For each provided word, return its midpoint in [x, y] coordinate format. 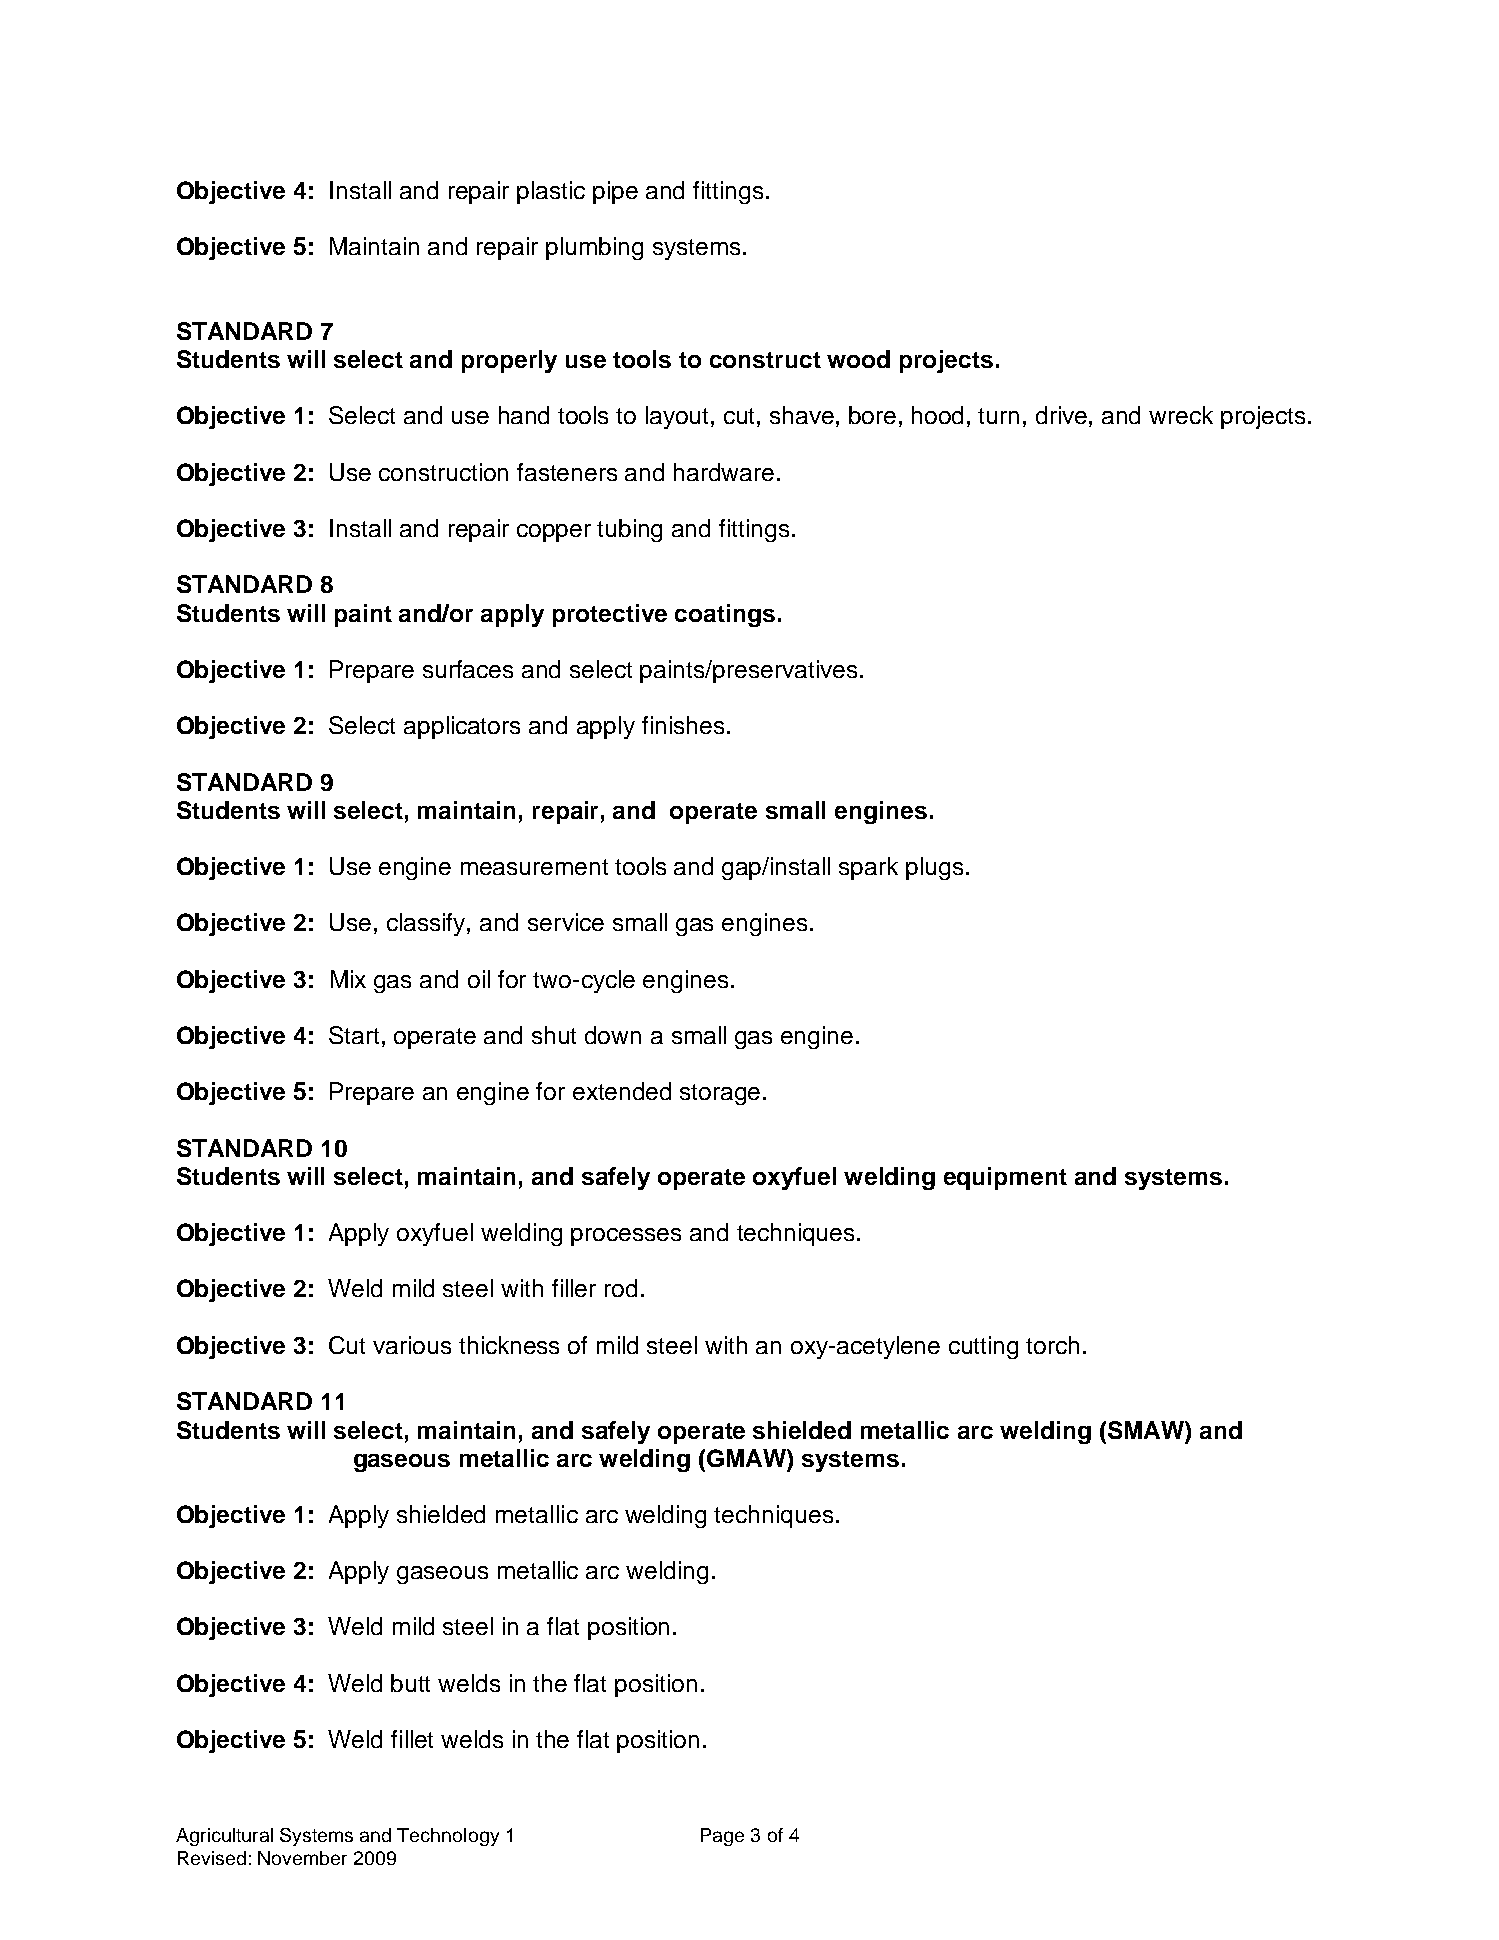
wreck [1181, 415]
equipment [1005, 1178]
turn [998, 416]
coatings [725, 615]
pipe [615, 192]
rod [621, 1288]
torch [1052, 1345]
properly [509, 361]
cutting [983, 1347]
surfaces [468, 669]
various [412, 1345]
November [302, 1858]
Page [722, 1837]
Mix [348, 979]
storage [720, 1094]
